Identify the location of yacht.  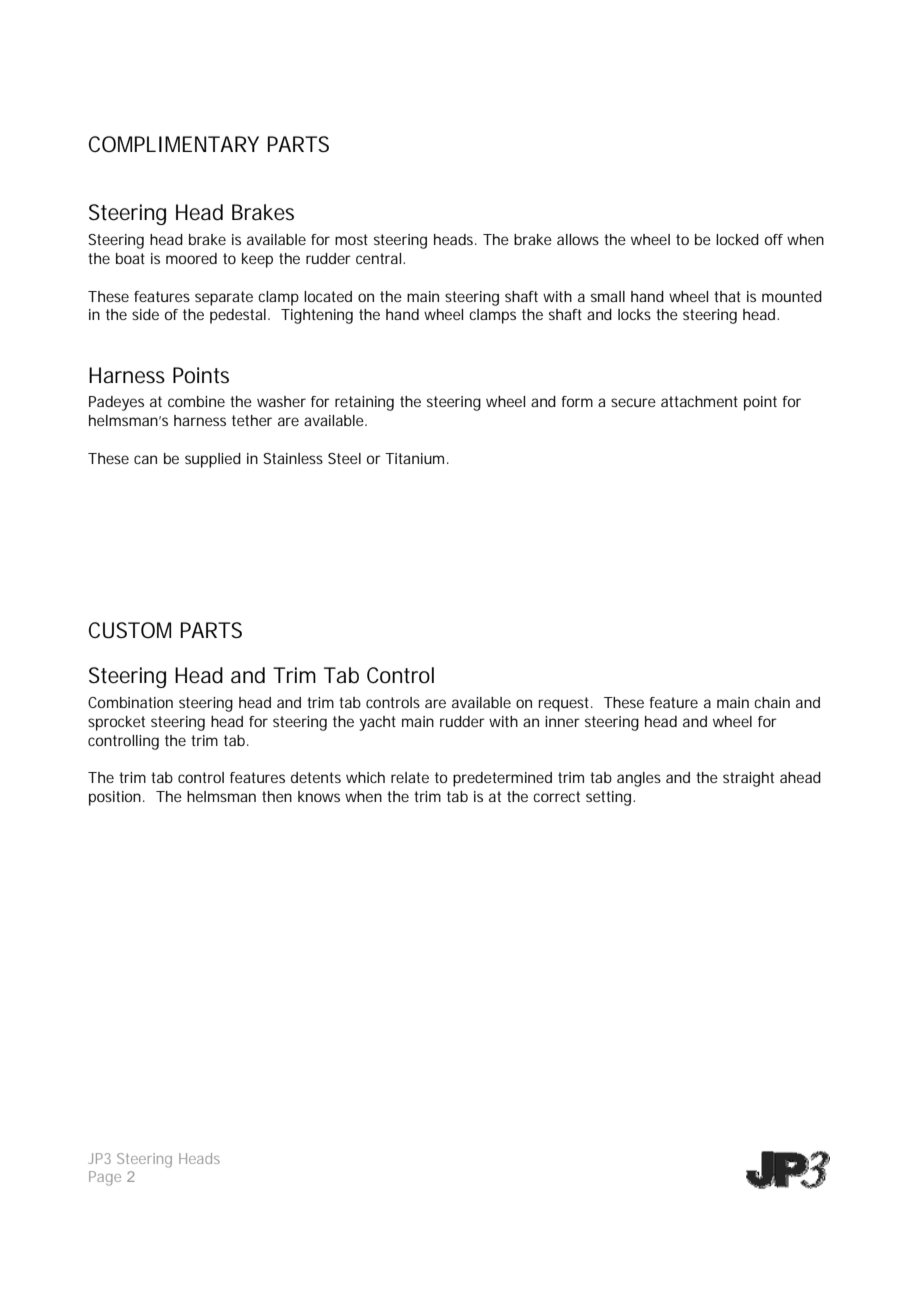
(378, 723).
